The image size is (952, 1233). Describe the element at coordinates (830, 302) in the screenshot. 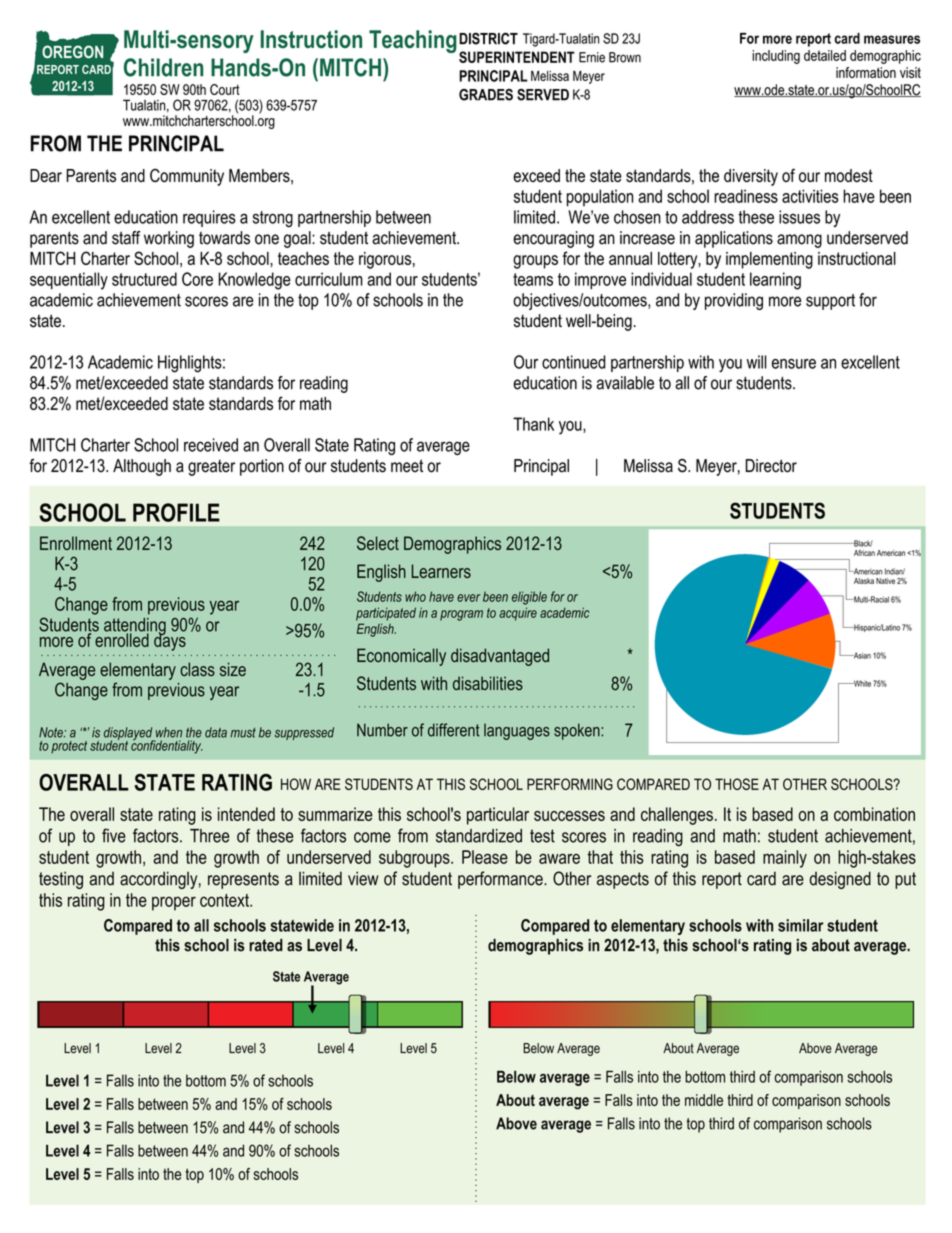

I see `support` at that location.
